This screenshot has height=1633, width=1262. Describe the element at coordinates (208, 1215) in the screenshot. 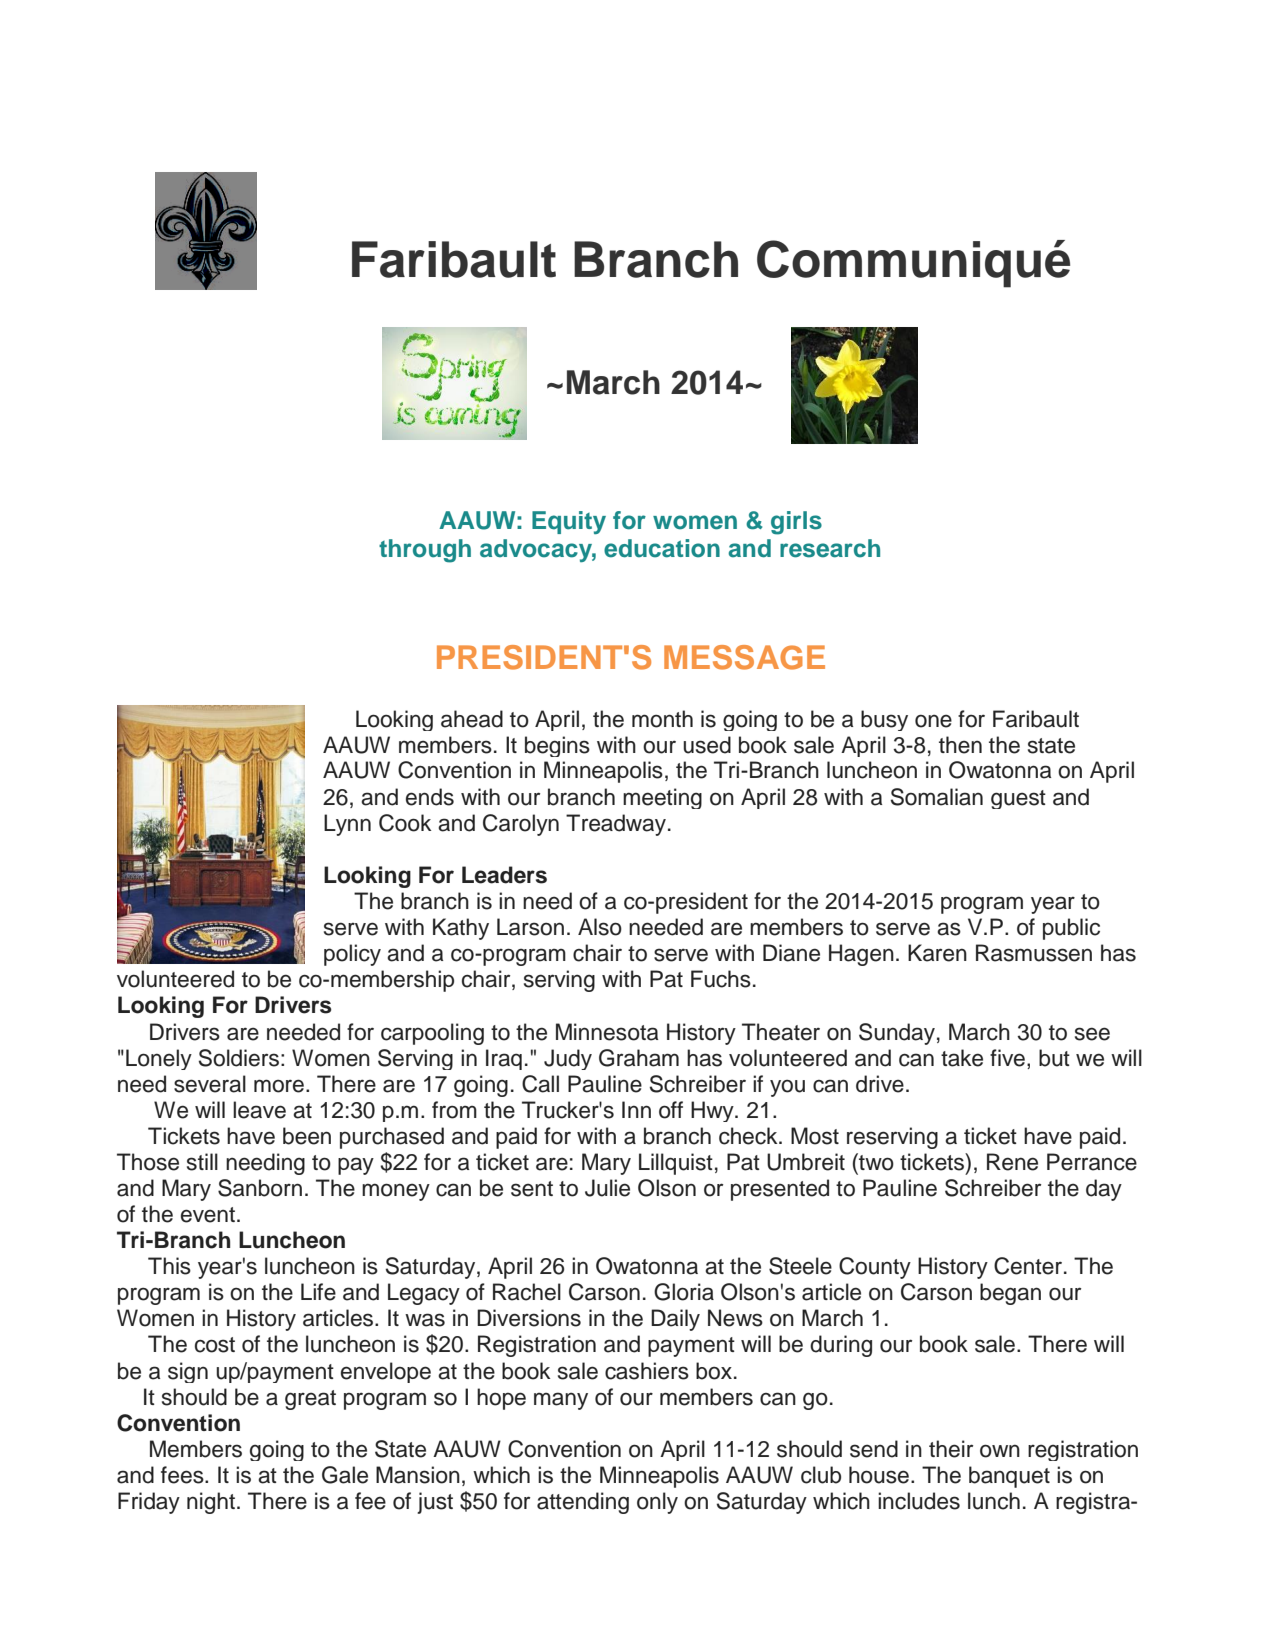

I see `event` at that location.
